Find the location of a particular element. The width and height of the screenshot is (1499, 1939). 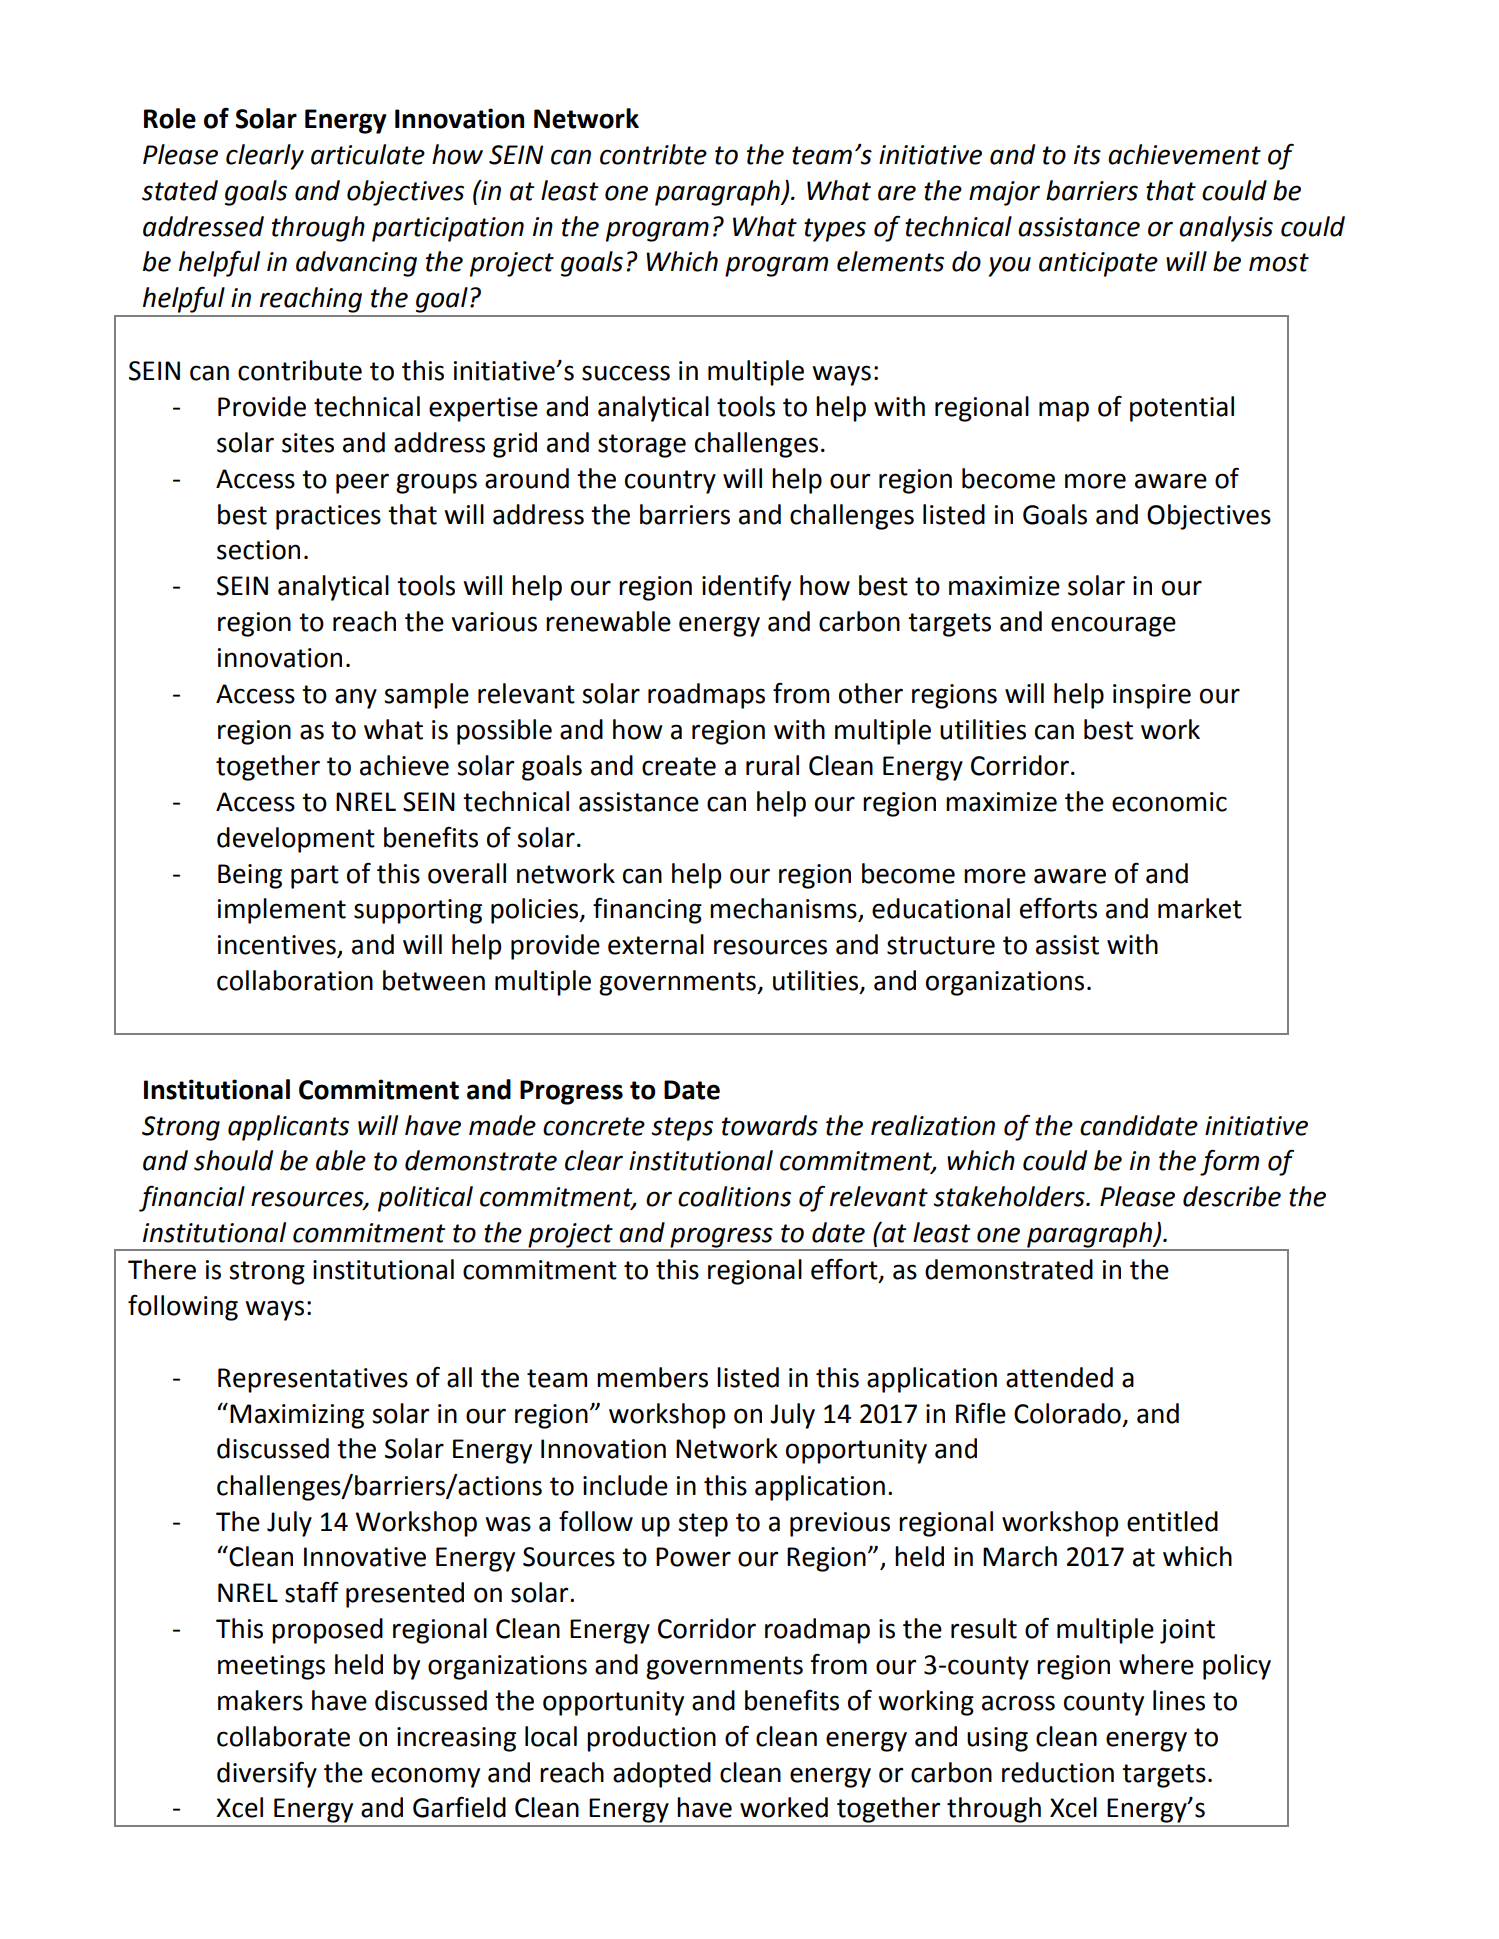

external is located at coordinates (656, 944).
